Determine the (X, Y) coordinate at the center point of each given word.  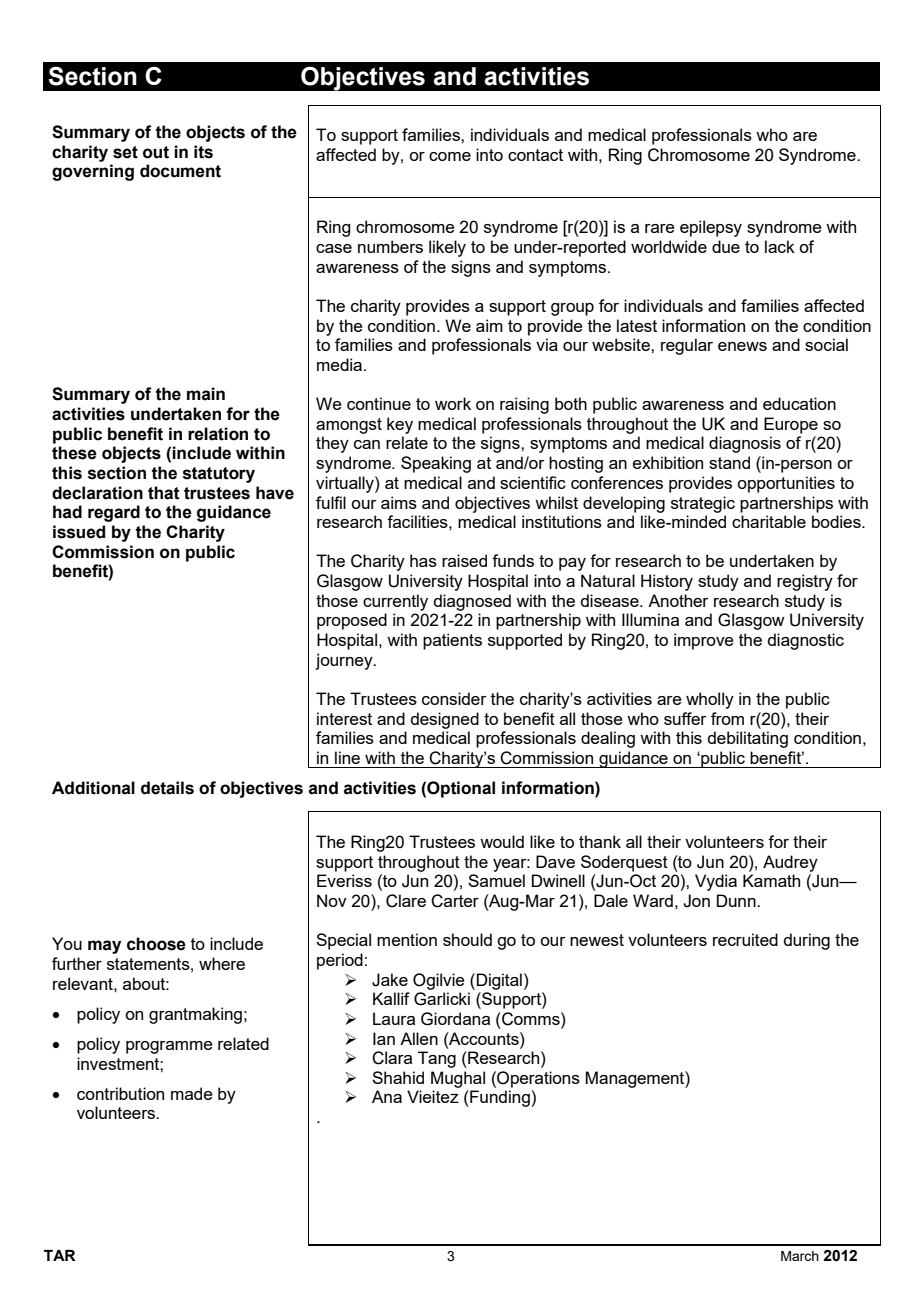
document (180, 171)
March (800, 1256)
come (450, 156)
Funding (499, 1098)
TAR (60, 1255)
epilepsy (711, 228)
